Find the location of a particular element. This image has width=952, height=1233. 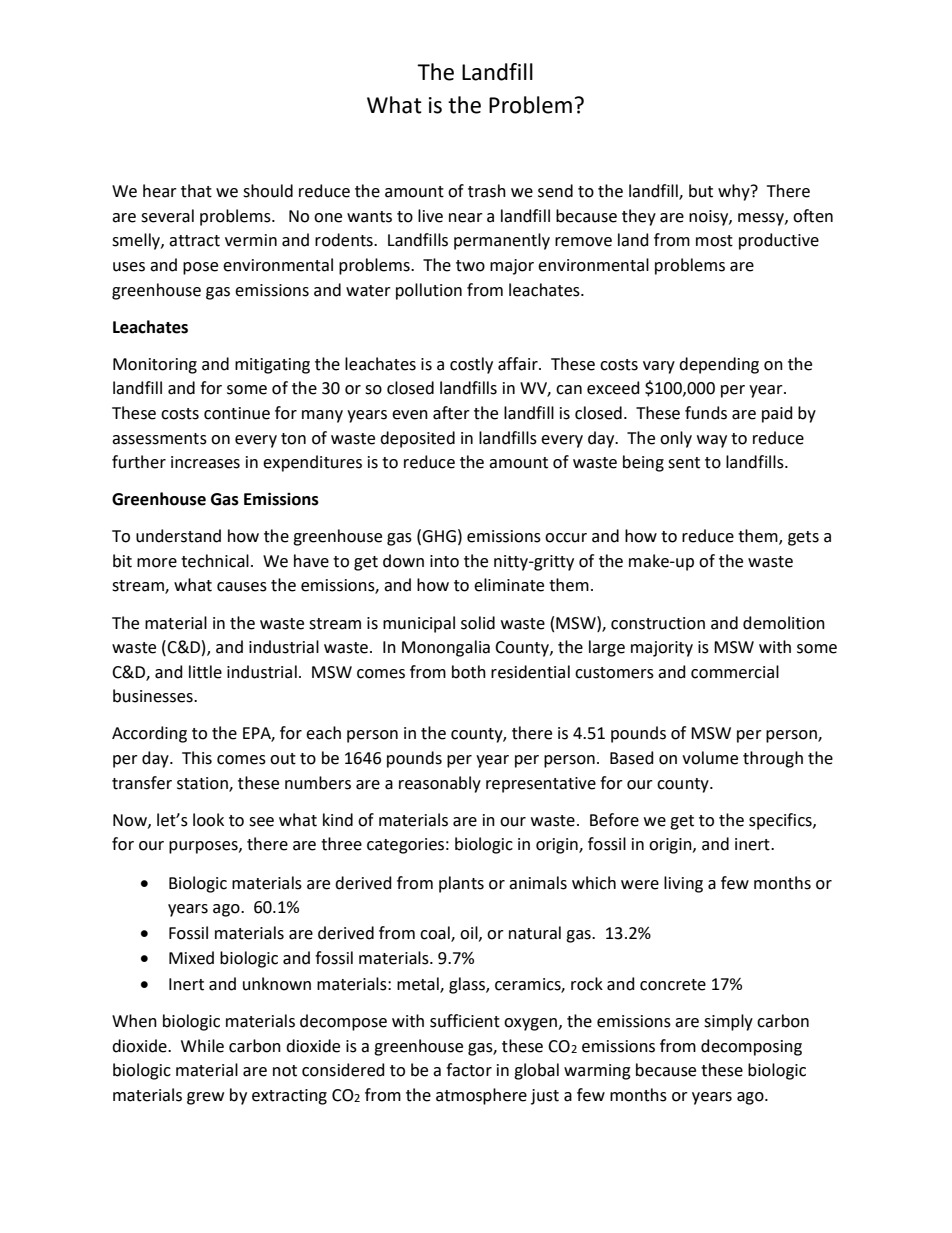

solid is located at coordinates (478, 623).
